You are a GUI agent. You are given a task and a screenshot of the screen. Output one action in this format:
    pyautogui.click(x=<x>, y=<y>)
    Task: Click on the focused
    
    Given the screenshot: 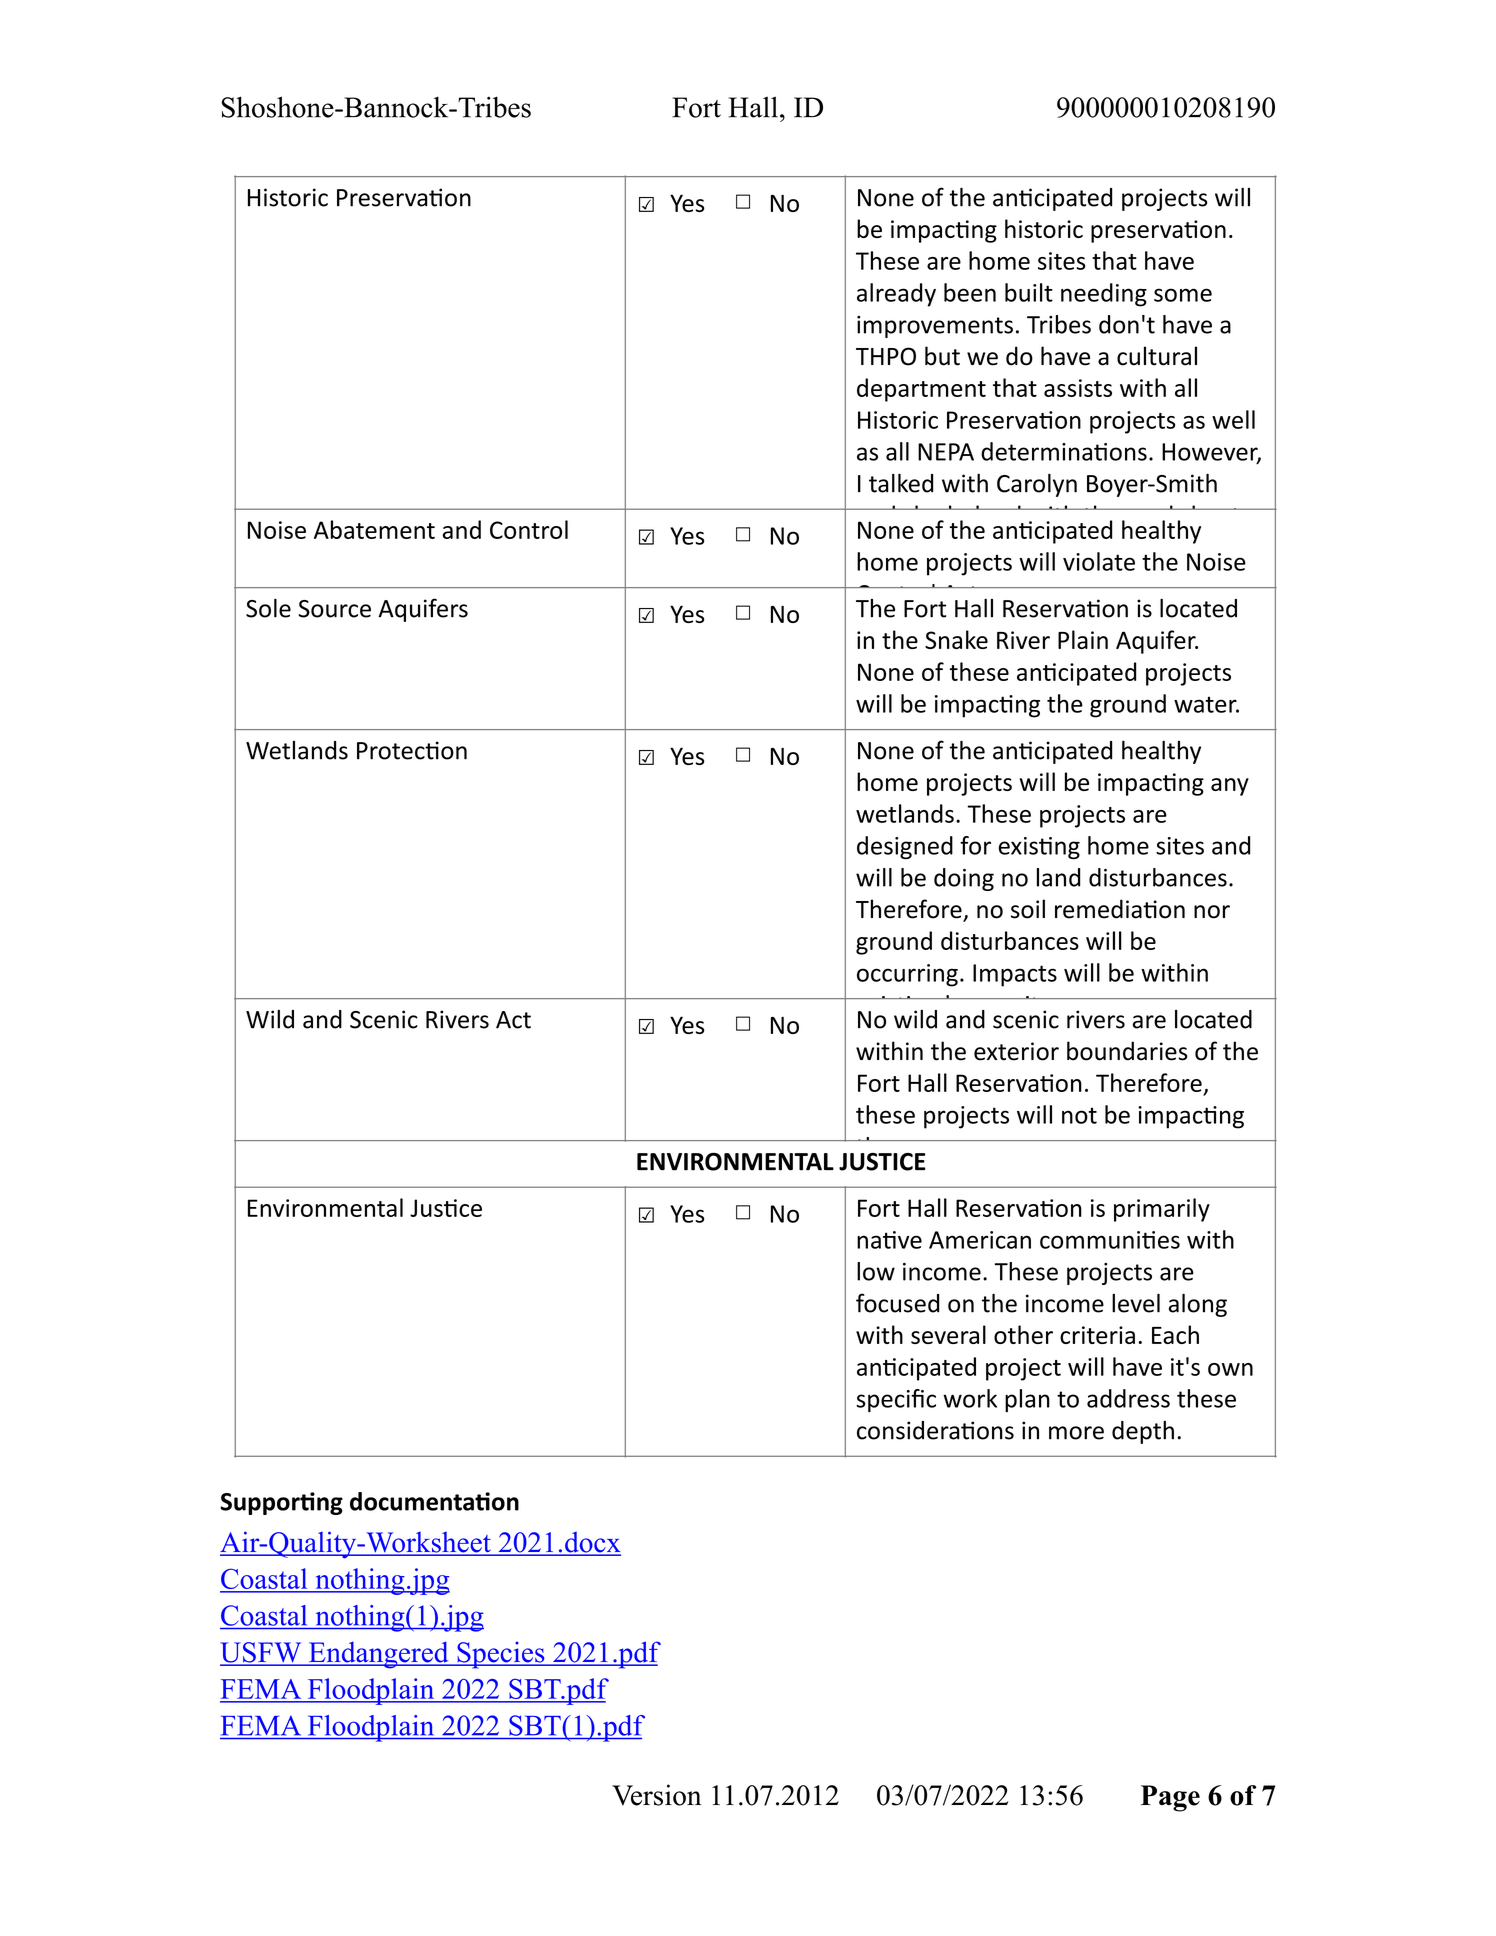 What is the action you would take?
    pyautogui.click(x=897, y=1303)
